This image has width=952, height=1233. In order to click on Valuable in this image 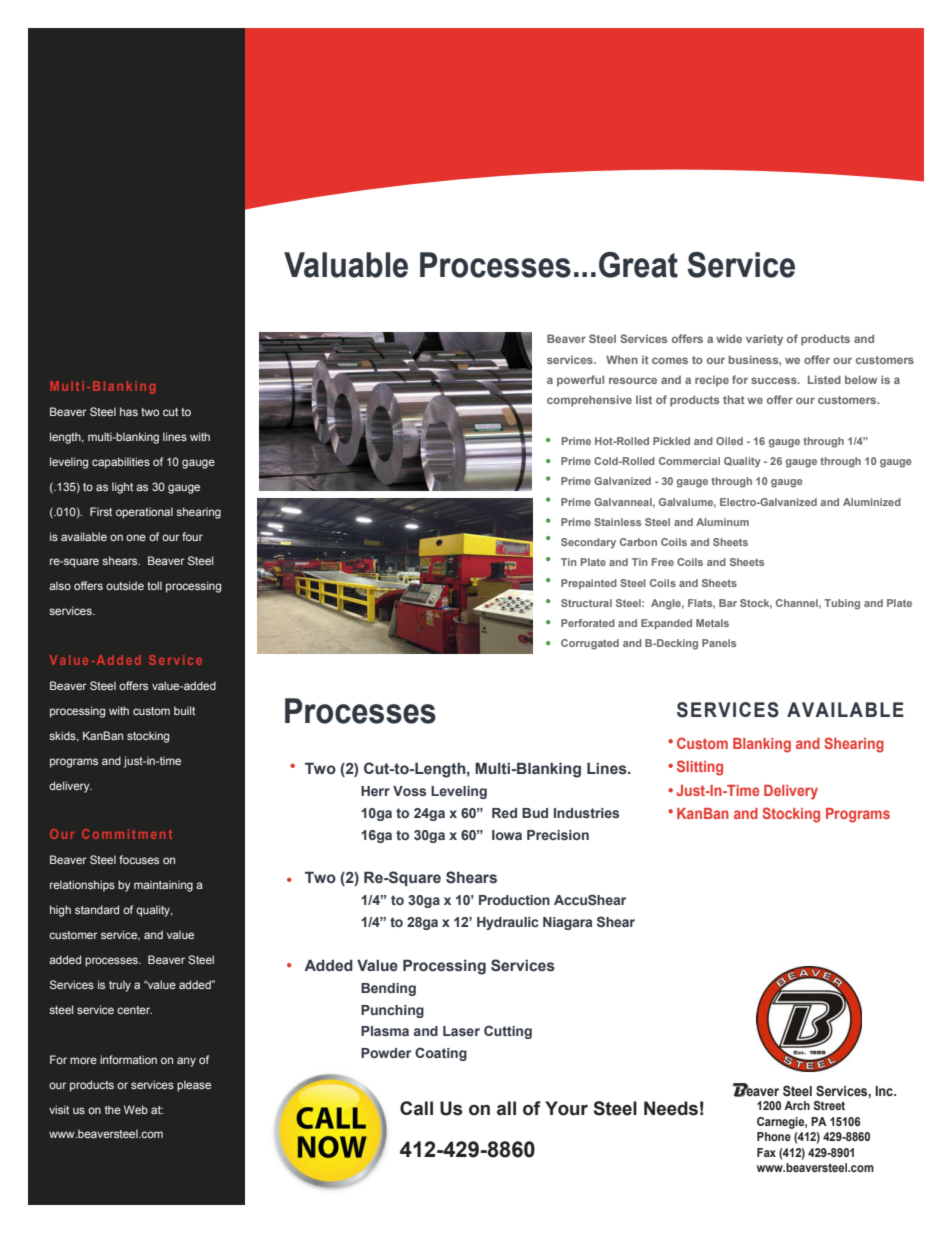, I will do `click(346, 265)`.
